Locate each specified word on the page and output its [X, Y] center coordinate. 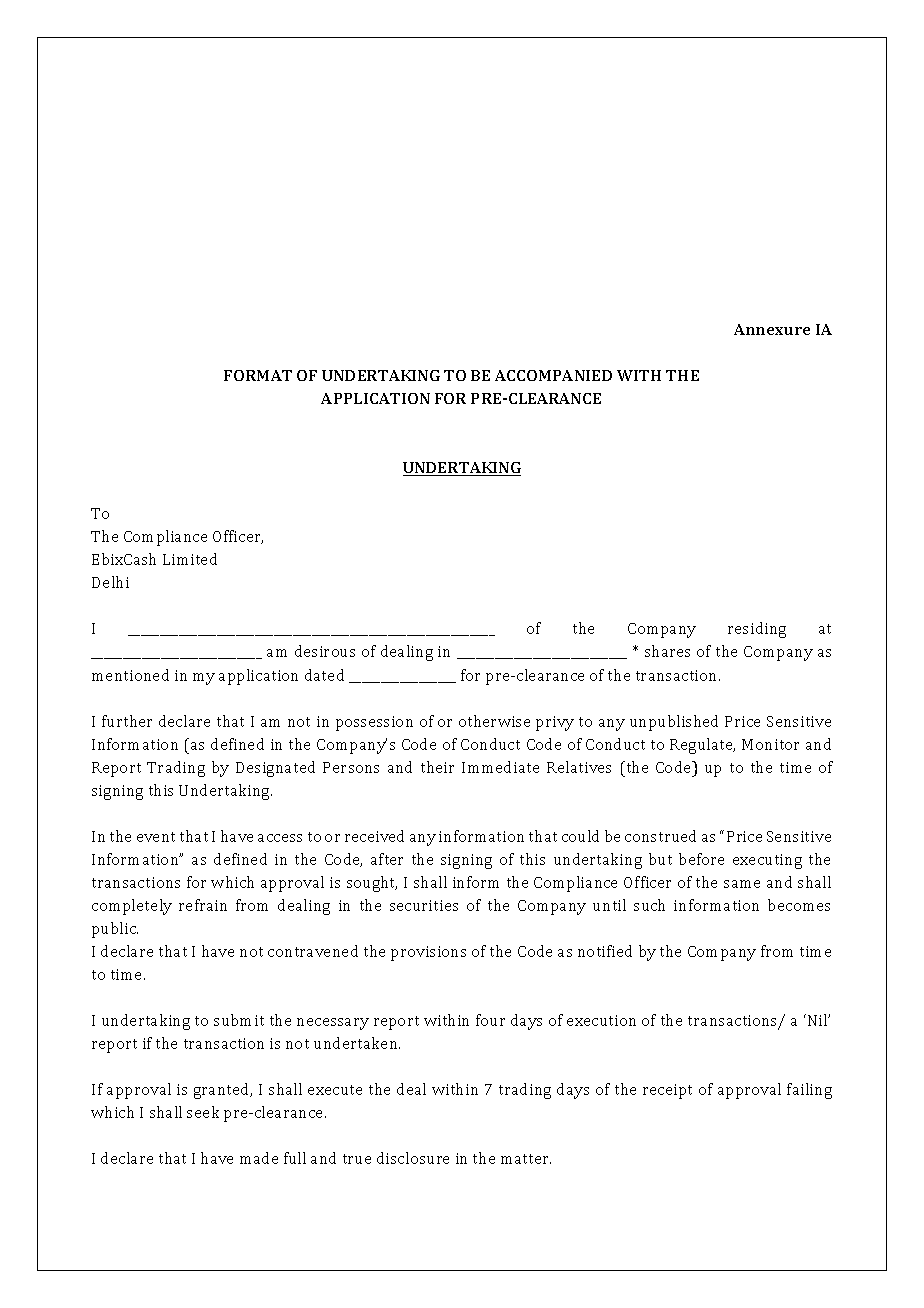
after [387, 859]
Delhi [110, 582]
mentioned [130, 675]
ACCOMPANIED [553, 375]
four [490, 1020]
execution [601, 1020]
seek [203, 1112]
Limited [190, 559]
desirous [325, 651]
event [156, 837]
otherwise [494, 721]
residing [757, 630]
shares [667, 651]
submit [239, 1020]
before [701, 859]
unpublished [674, 723]
